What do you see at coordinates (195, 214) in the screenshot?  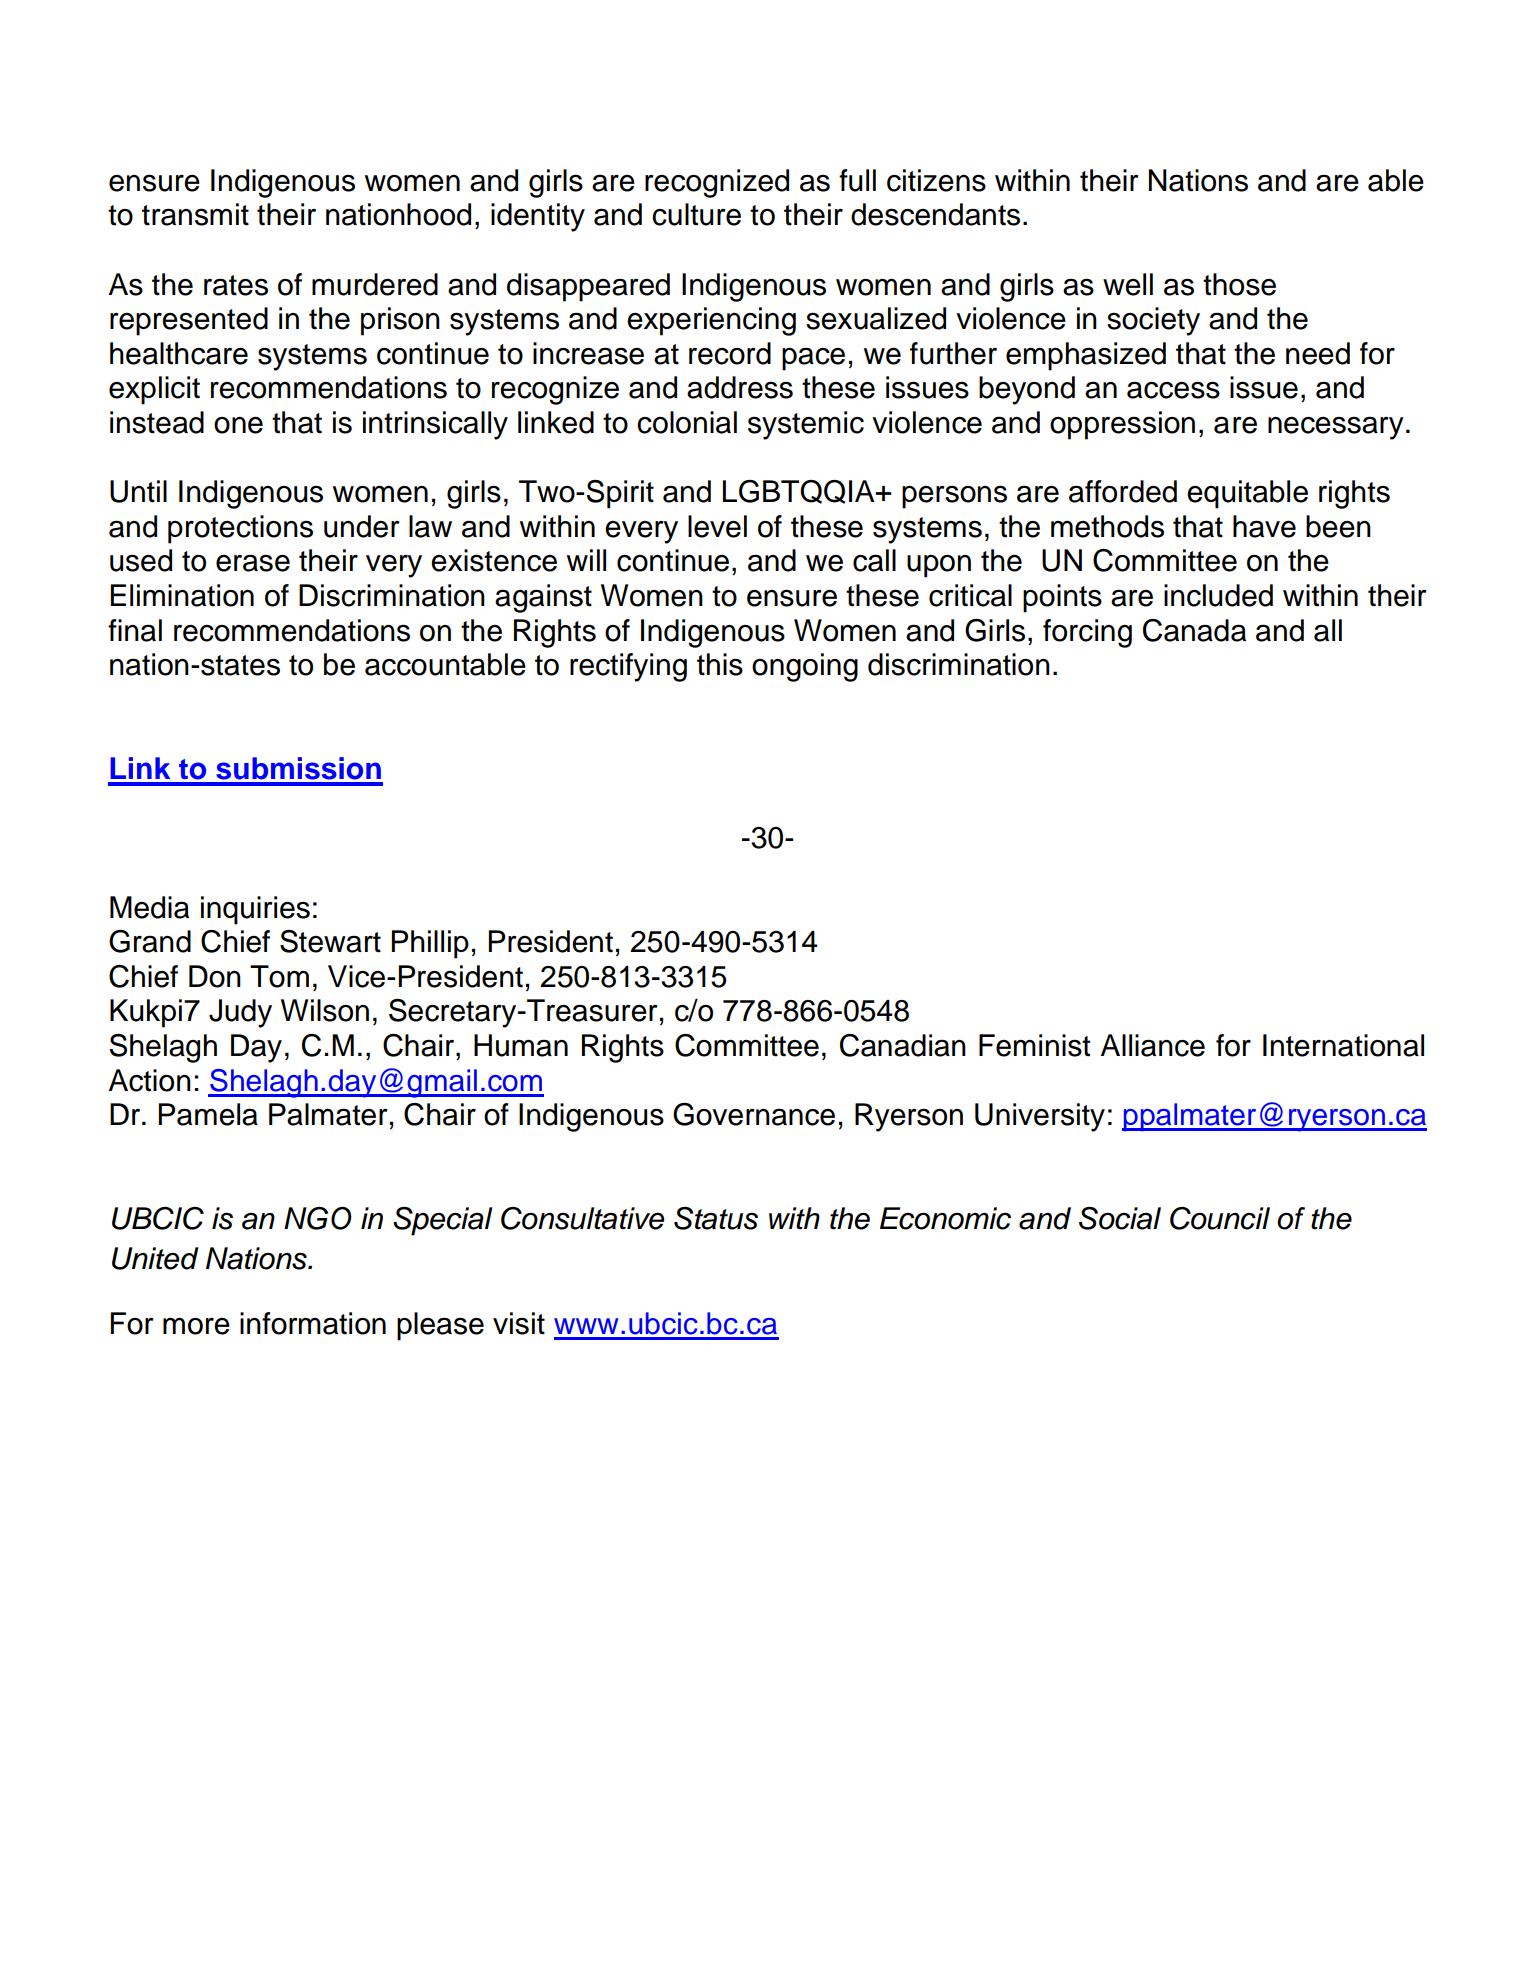 I see `transmit` at bounding box center [195, 214].
